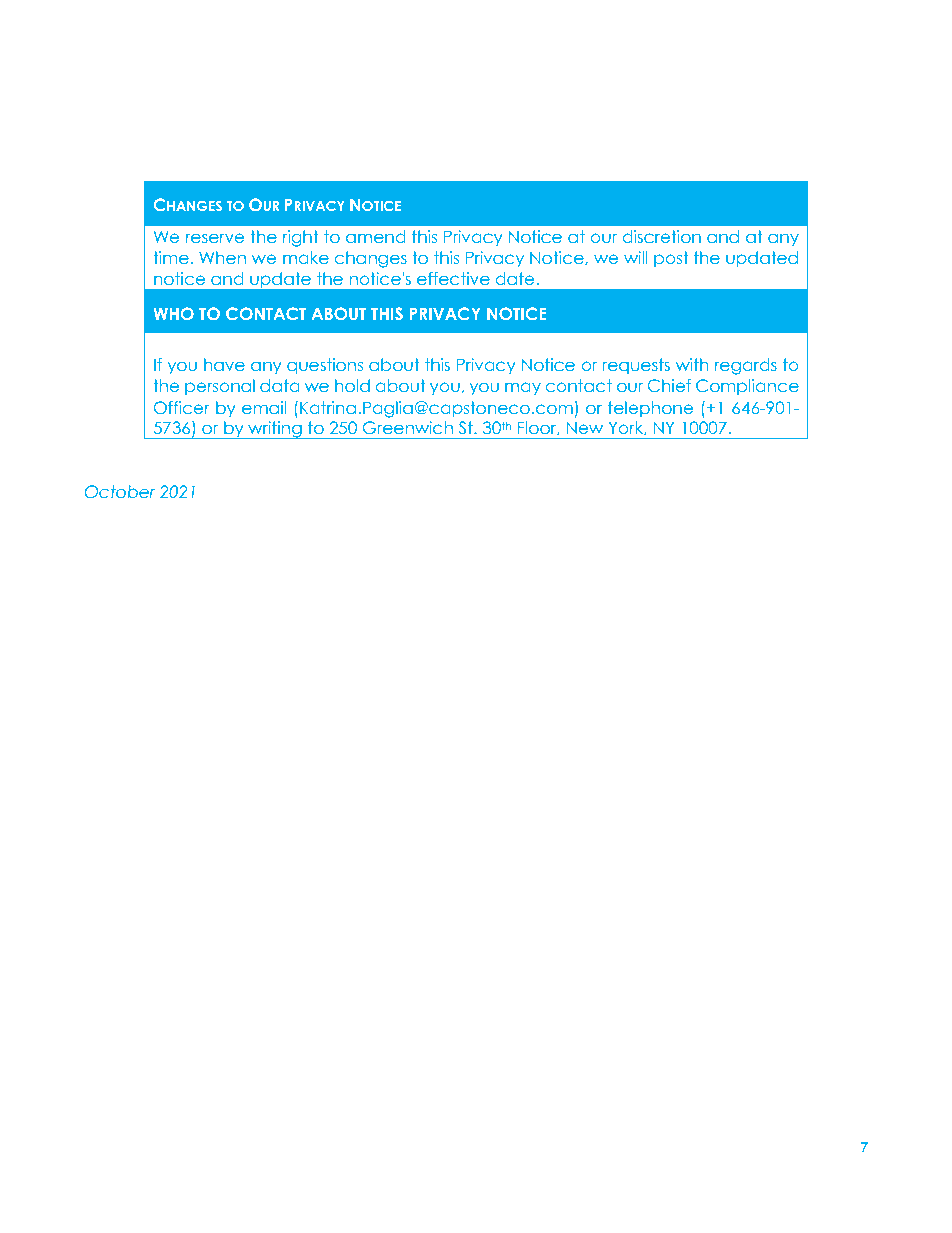  Describe the element at coordinates (224, 365) in the screenshot. I see `have` at that location.
